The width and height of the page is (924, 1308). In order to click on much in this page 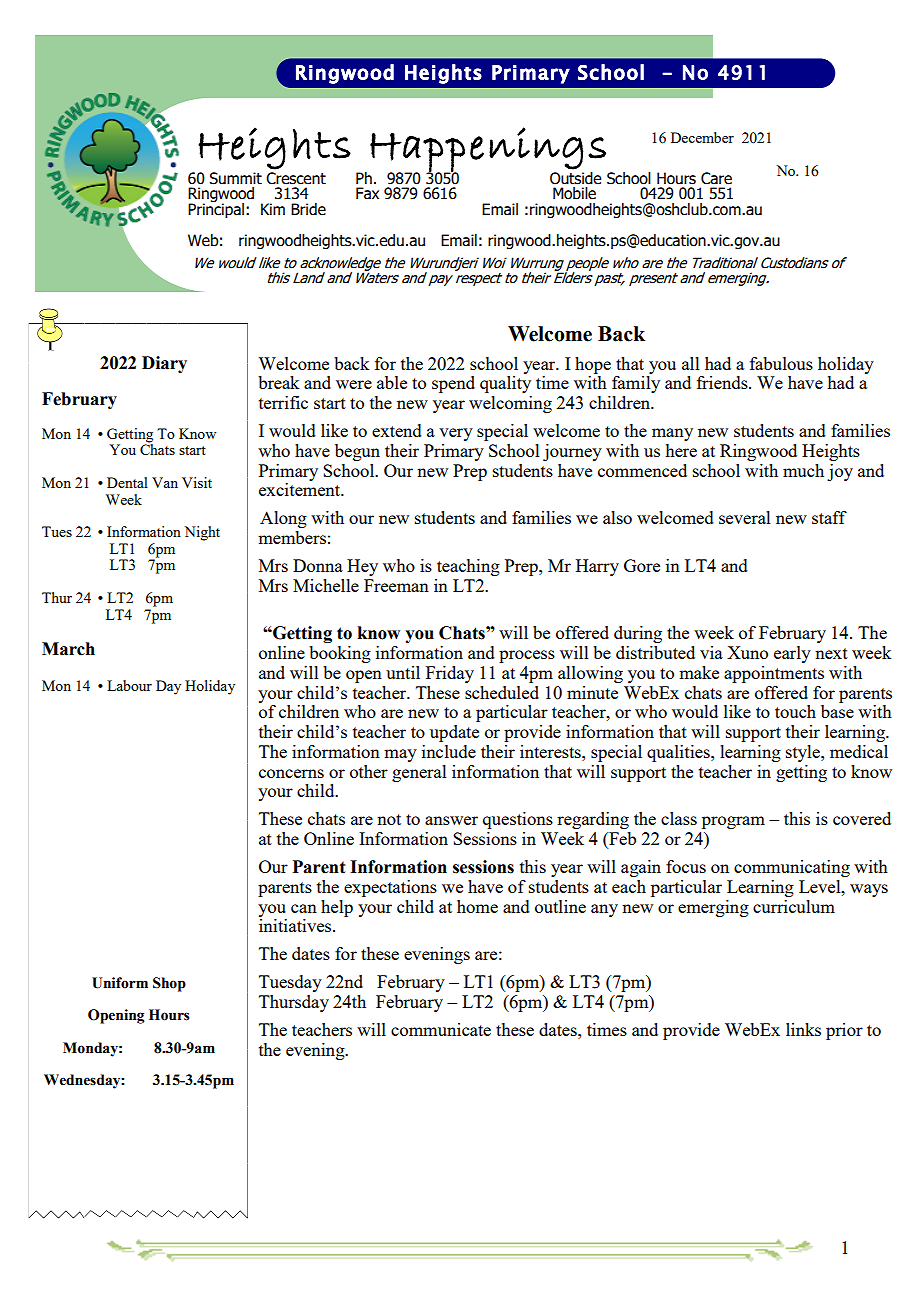, I will do `click(803, 470)`.
